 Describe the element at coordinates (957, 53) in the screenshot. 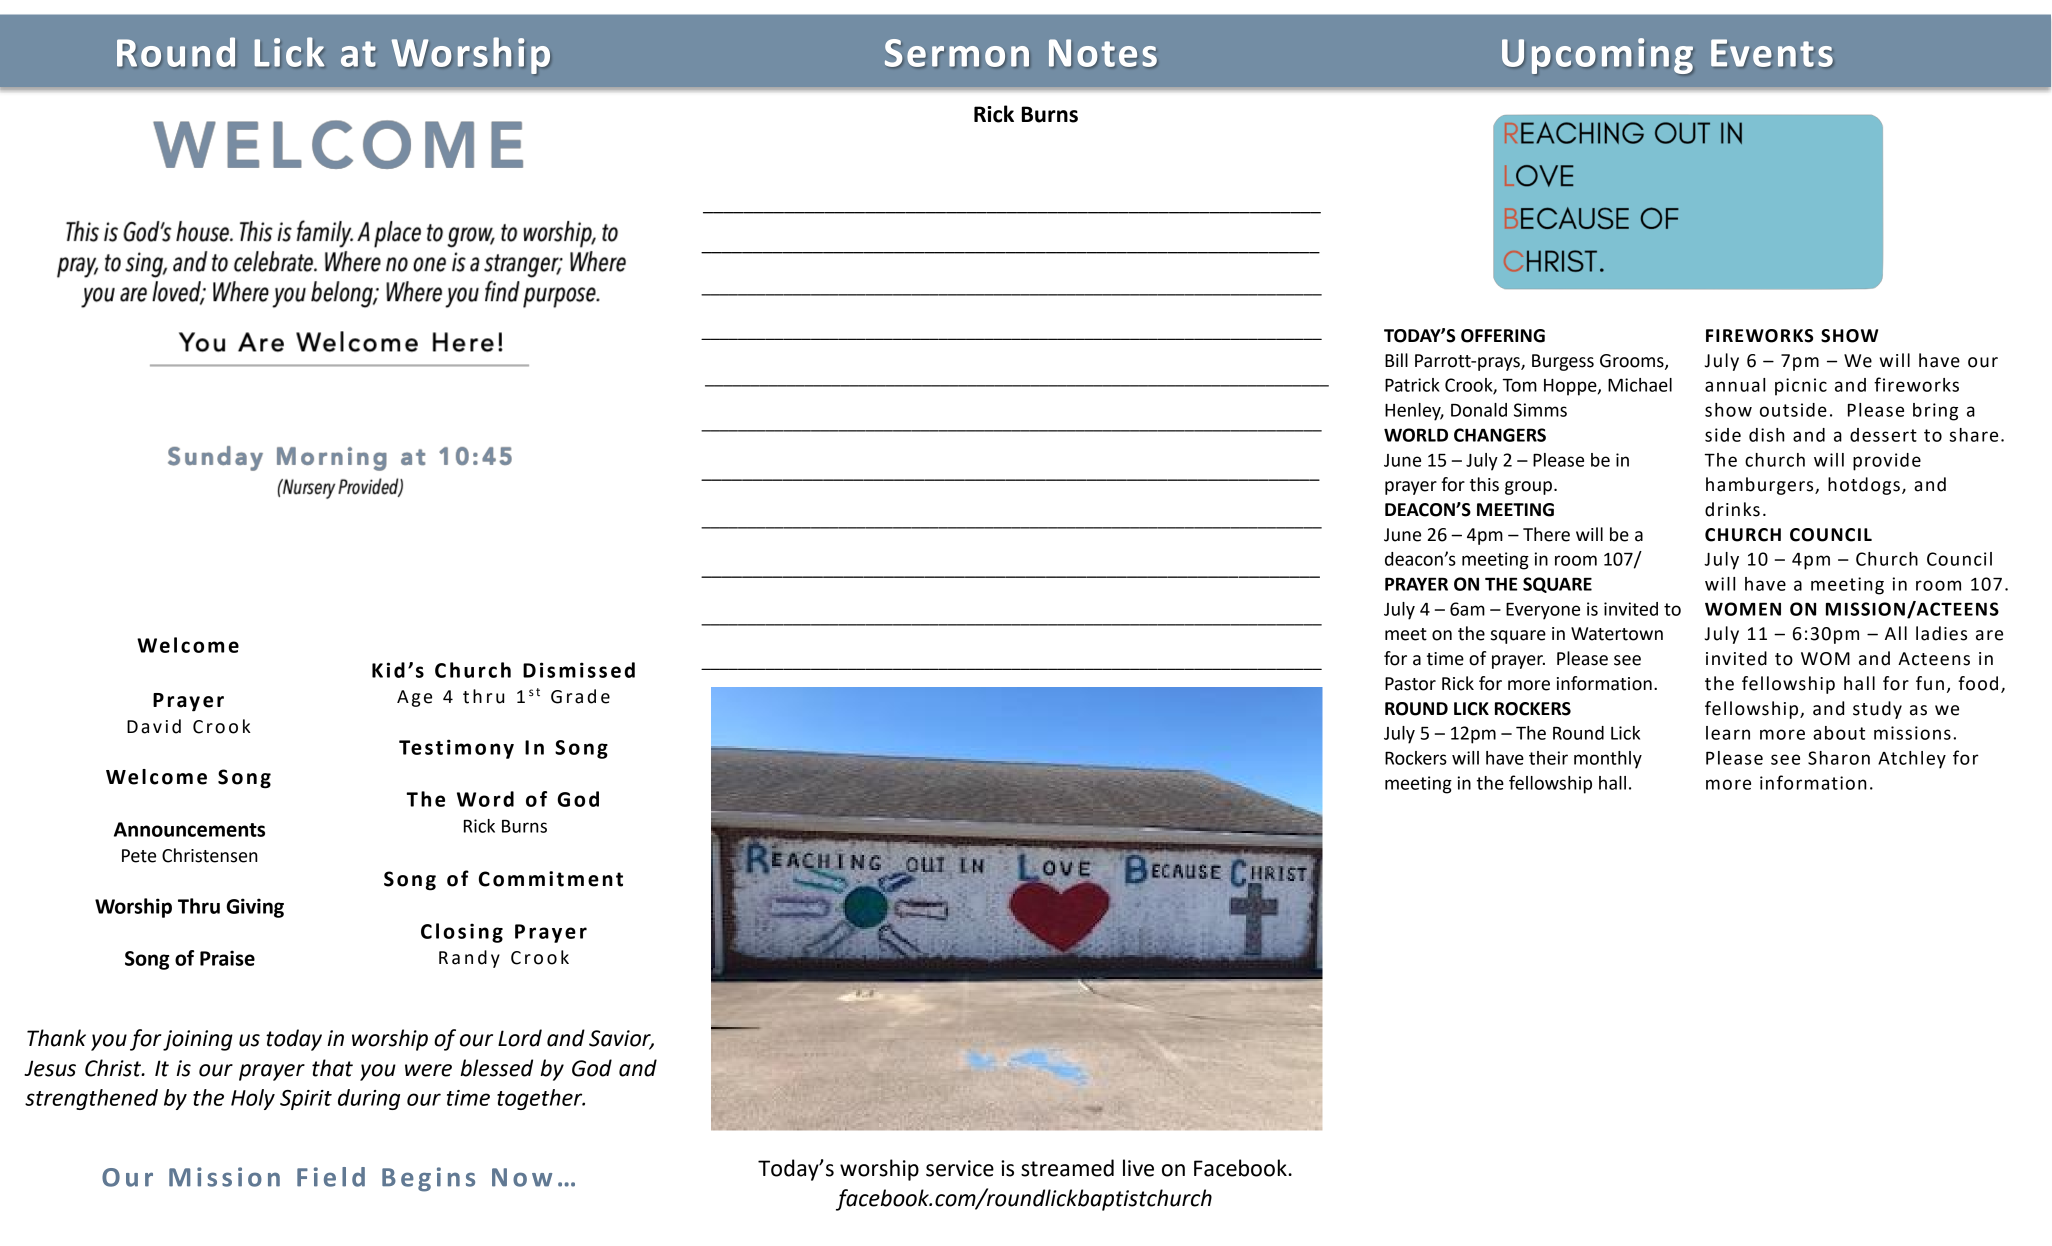

I see `Sermon` at that location.
